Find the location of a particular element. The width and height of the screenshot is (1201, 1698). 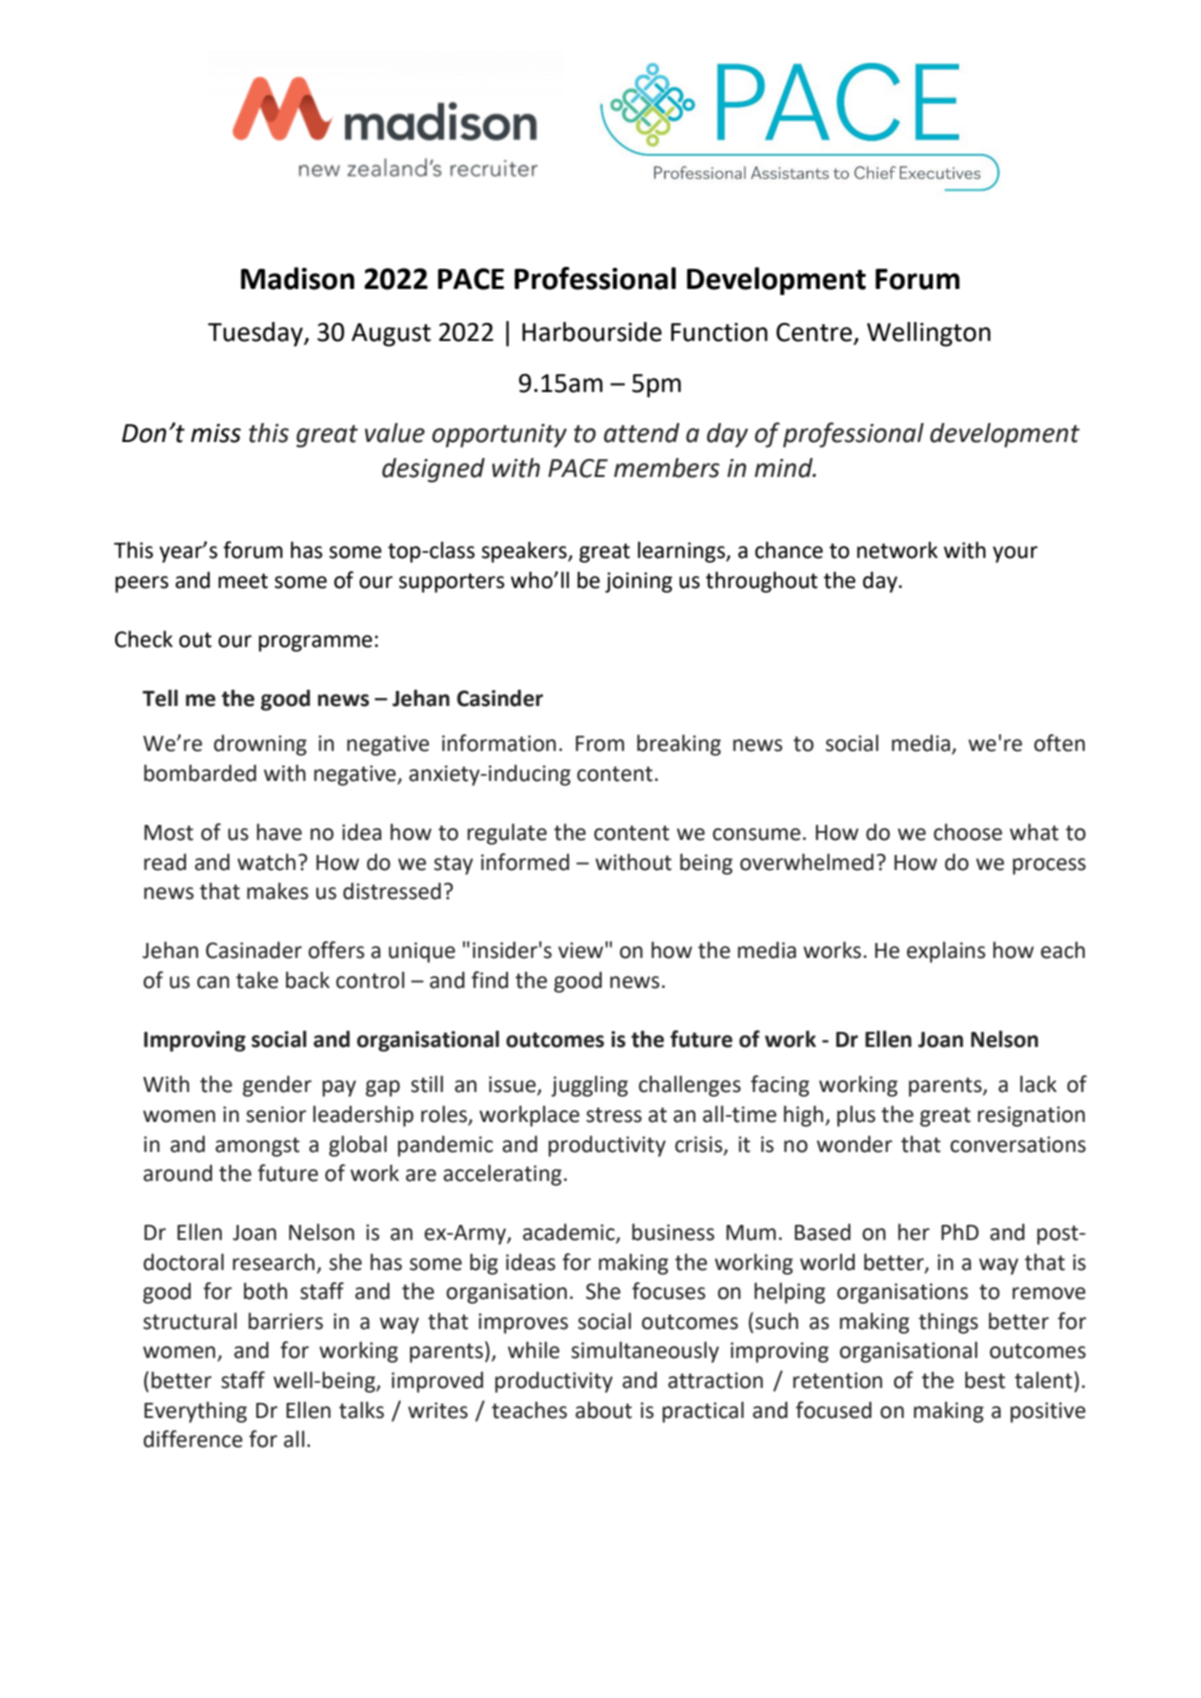

choose is located at coordinates (968, 832).
